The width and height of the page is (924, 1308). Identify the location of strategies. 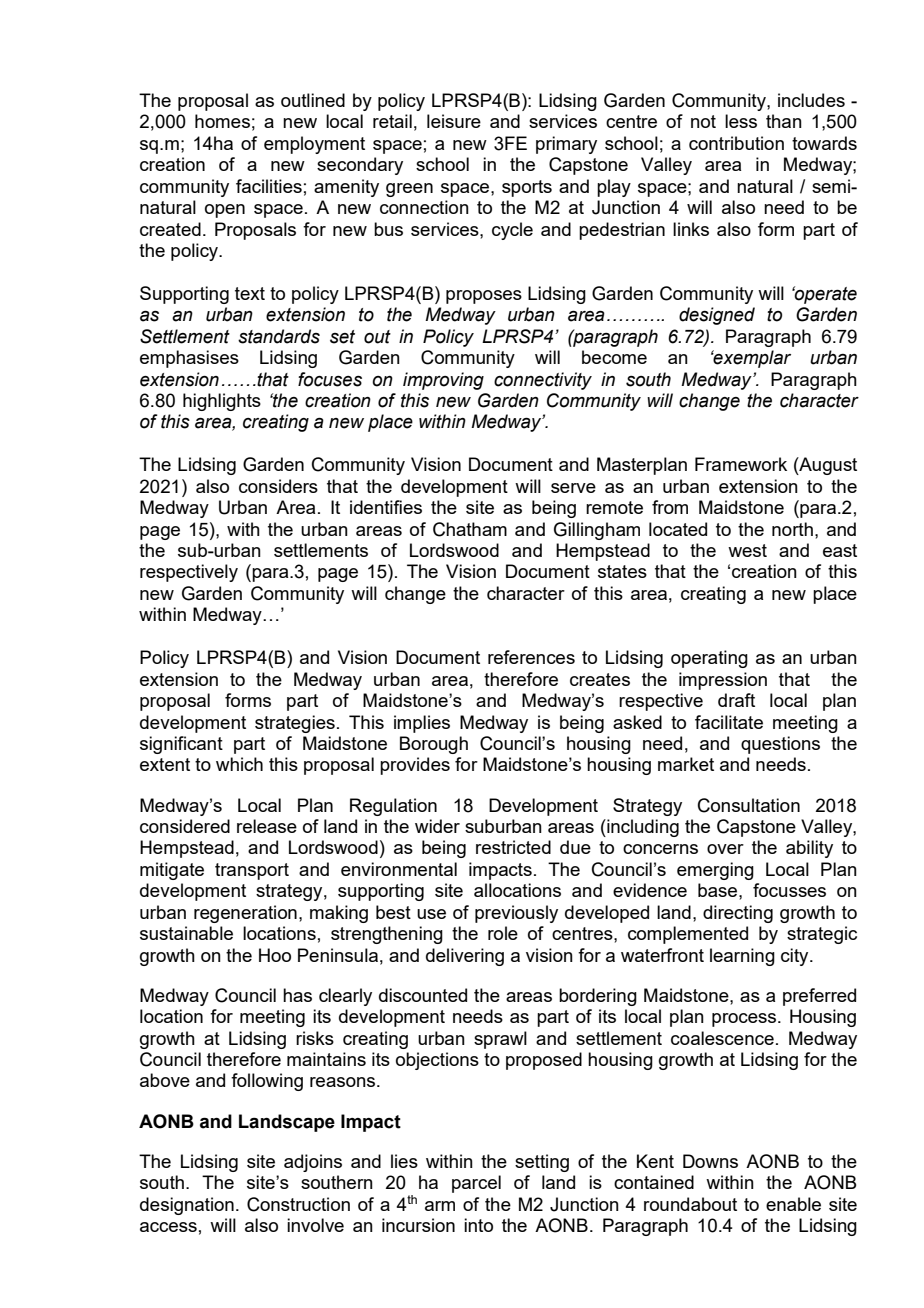
(295, 724).
